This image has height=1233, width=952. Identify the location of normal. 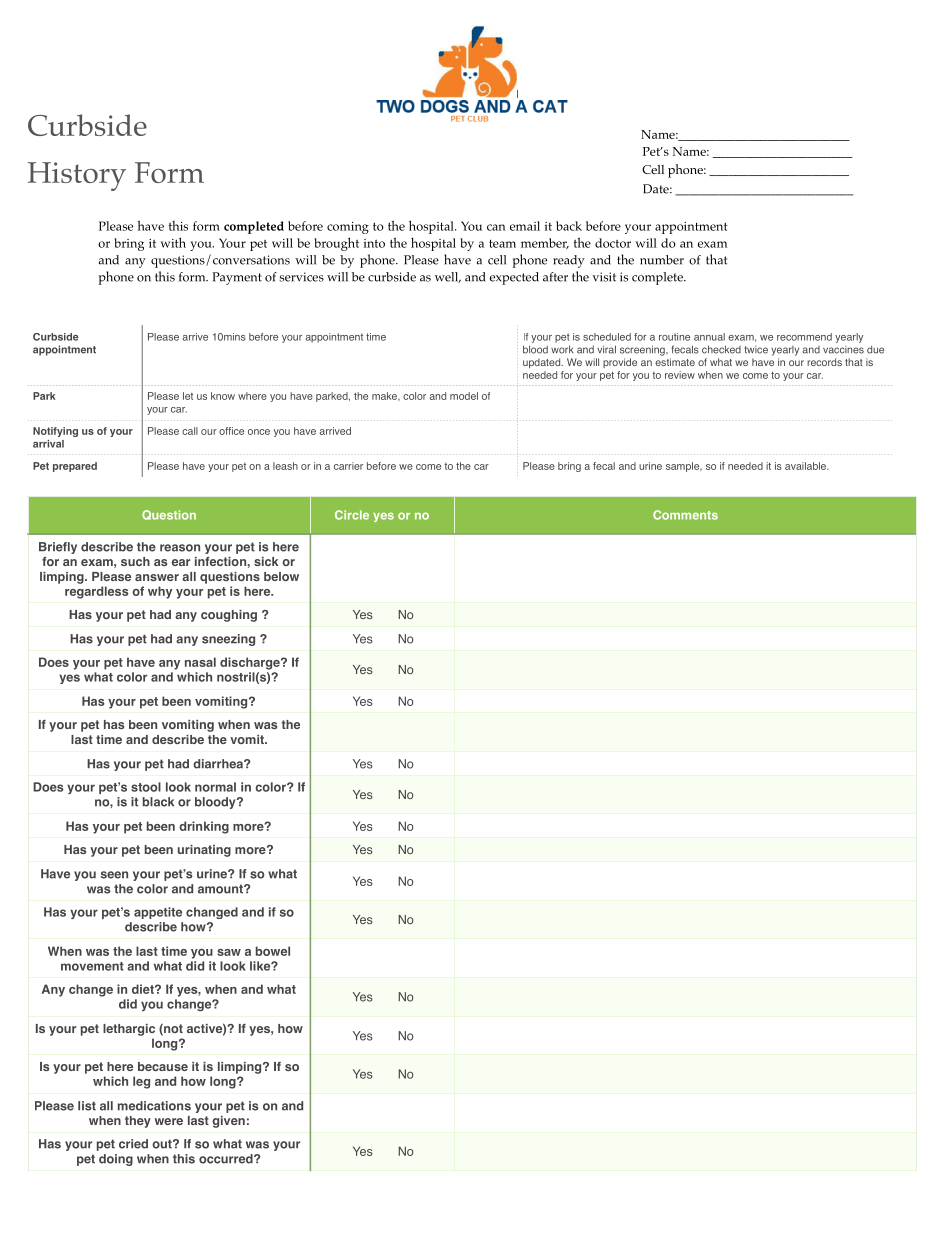
(215, 787).
